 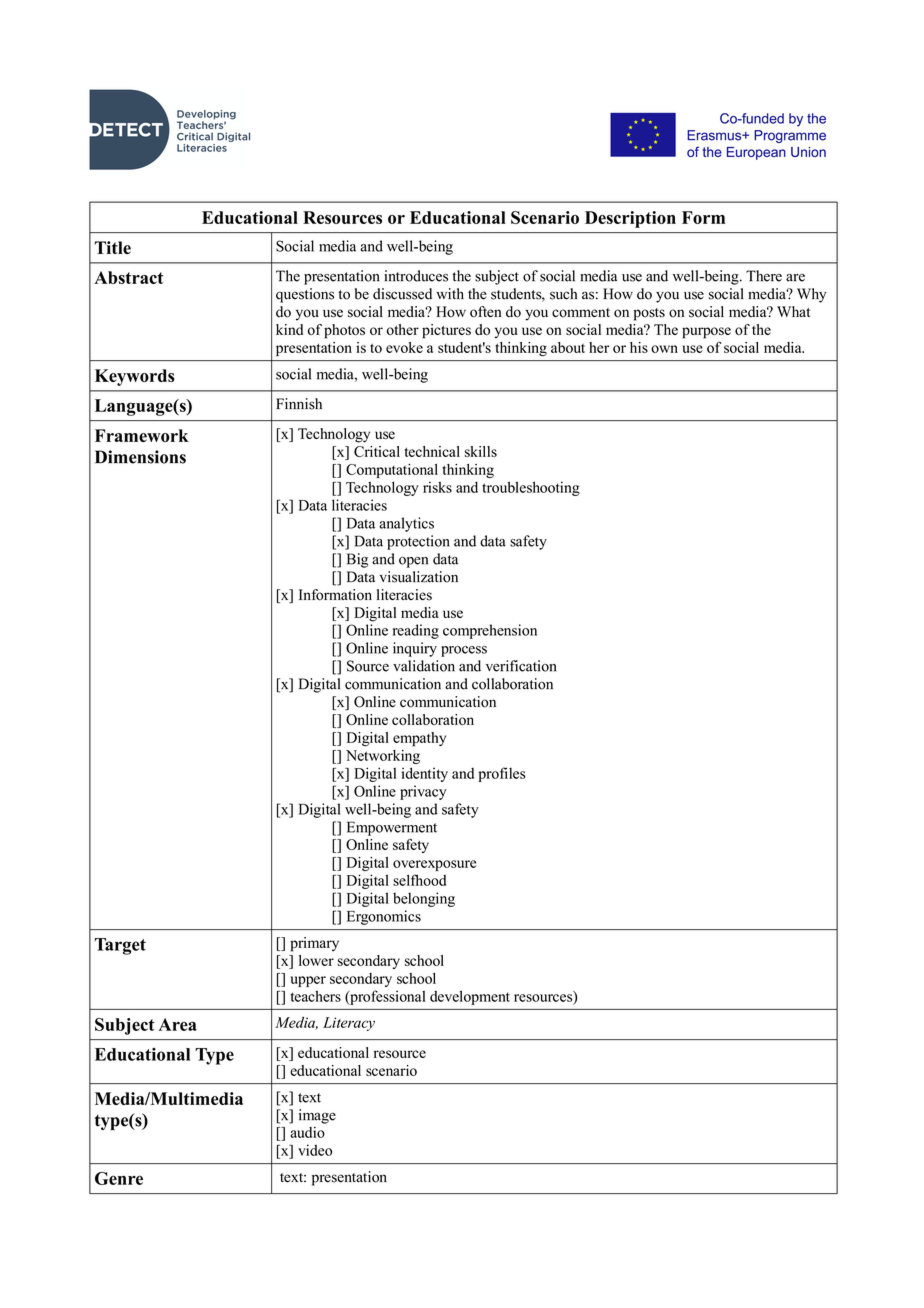 I want to click on Dimensions, so click(x=140, y=457).
